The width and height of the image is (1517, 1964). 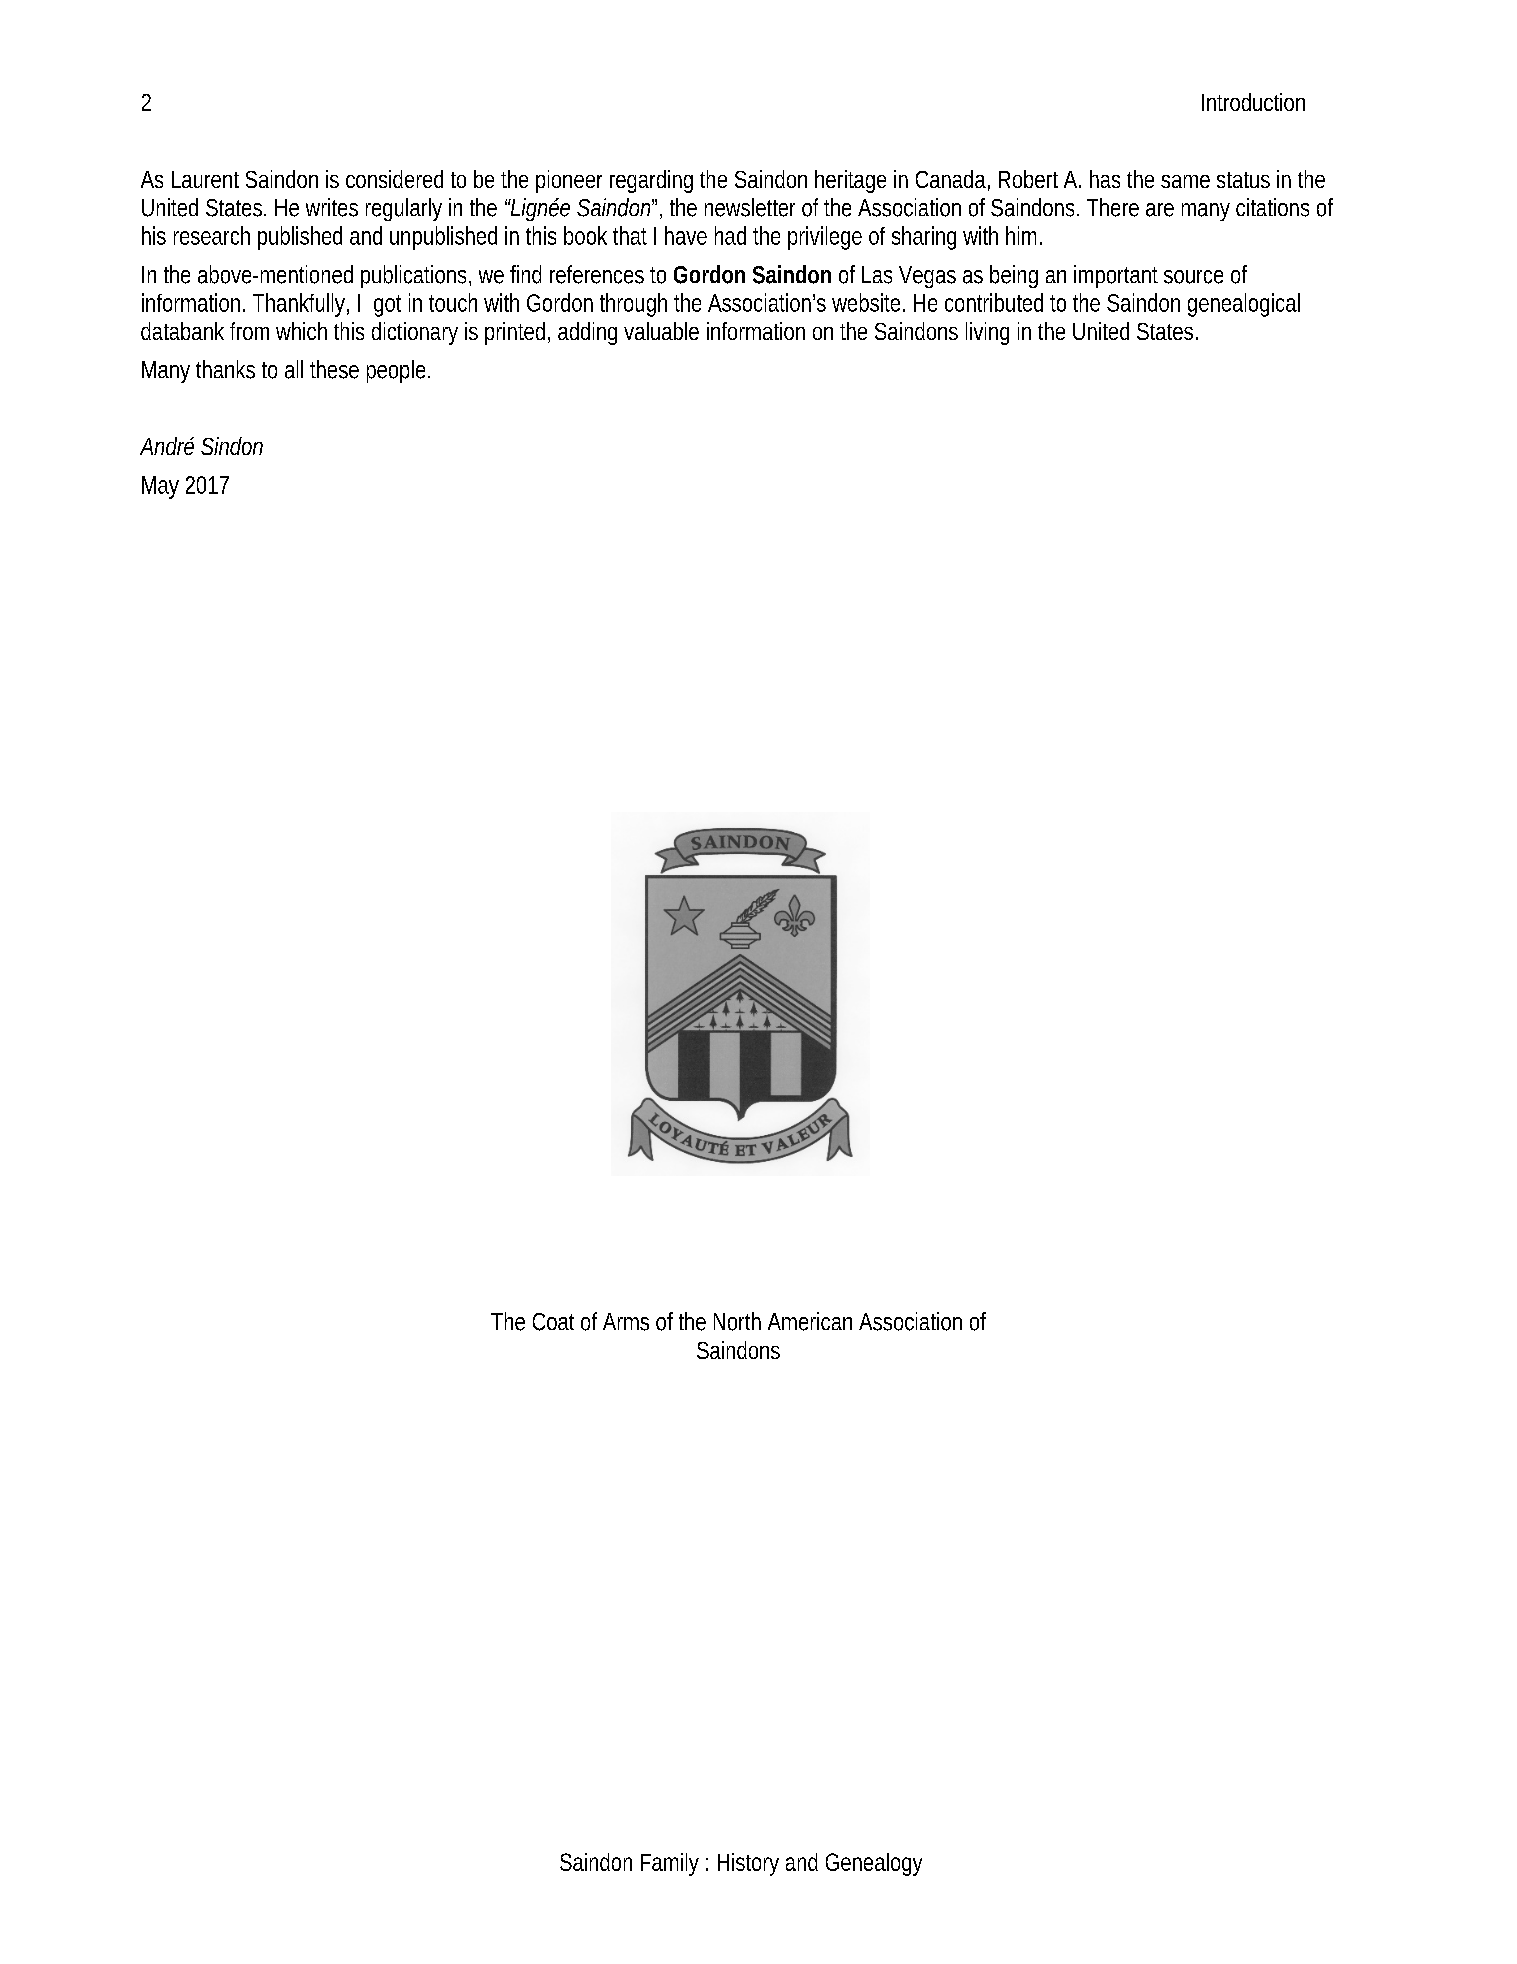 I want to click on living, so click(x=987, y=333).
